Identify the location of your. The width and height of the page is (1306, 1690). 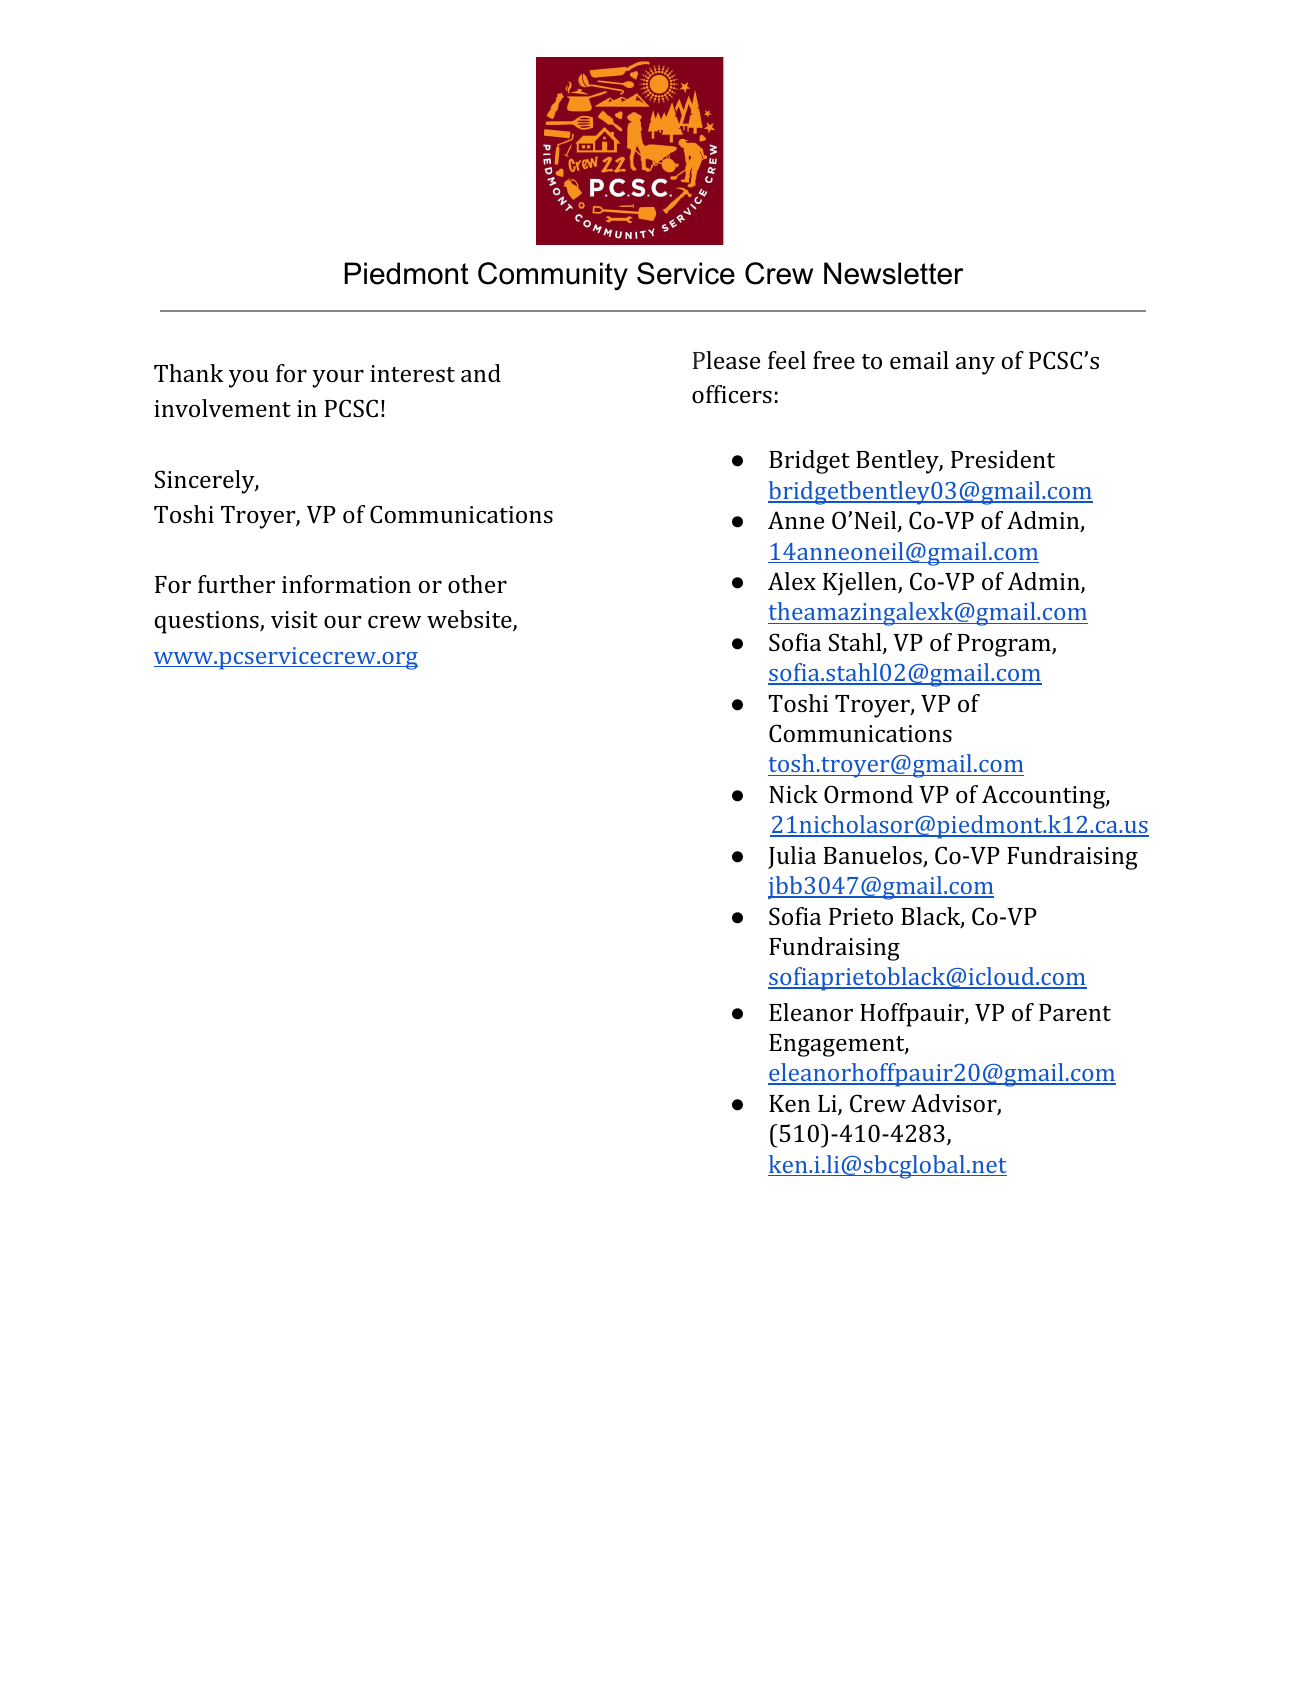
(338, 379).
